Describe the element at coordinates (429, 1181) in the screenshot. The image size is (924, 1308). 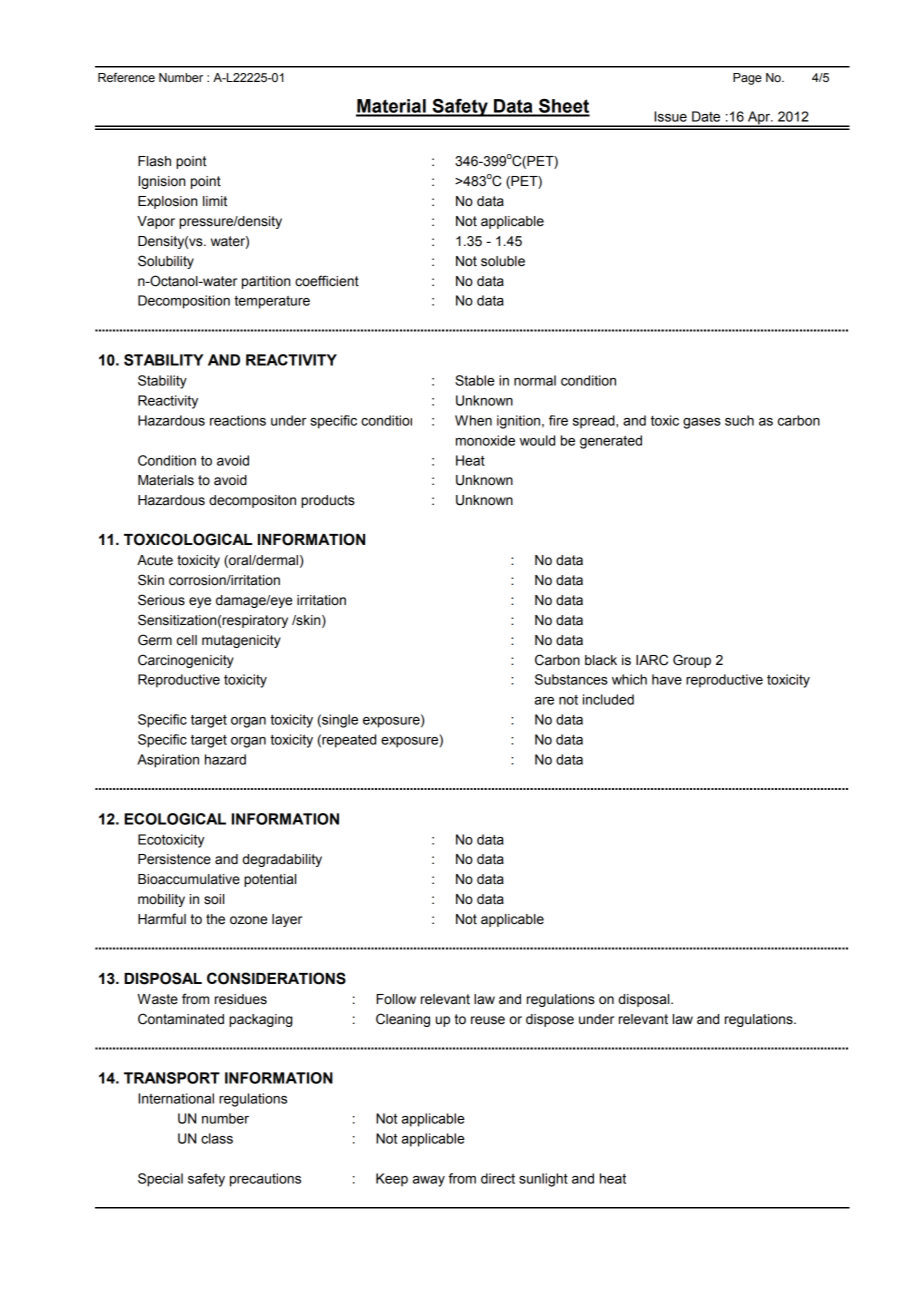
I see `away` at that location.
